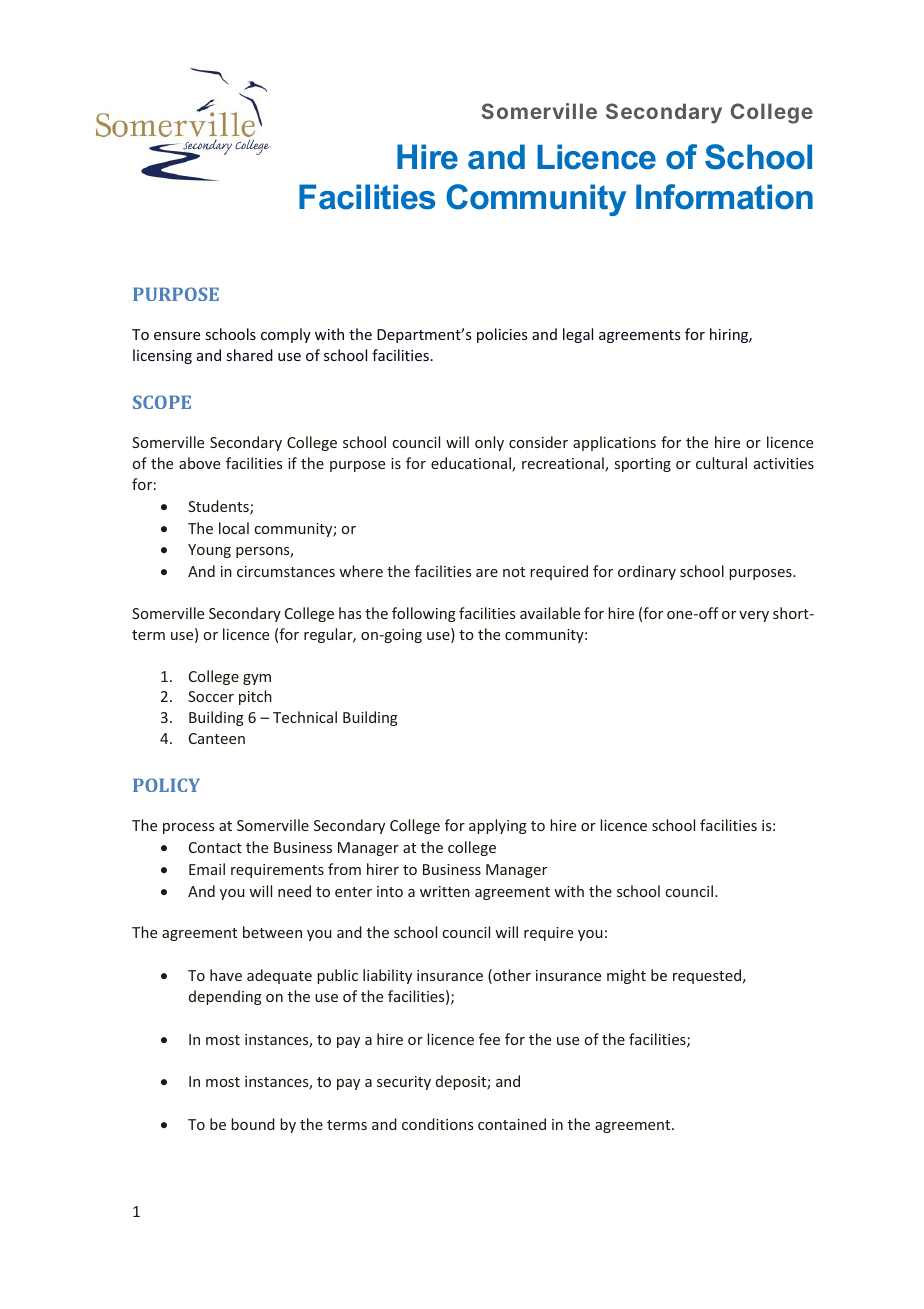 This screenshot has width=924, height=1309. What do you see at coordinates (217, 738) in the screenshot?
I see `Canteen` at bounding box center [217, 738].
